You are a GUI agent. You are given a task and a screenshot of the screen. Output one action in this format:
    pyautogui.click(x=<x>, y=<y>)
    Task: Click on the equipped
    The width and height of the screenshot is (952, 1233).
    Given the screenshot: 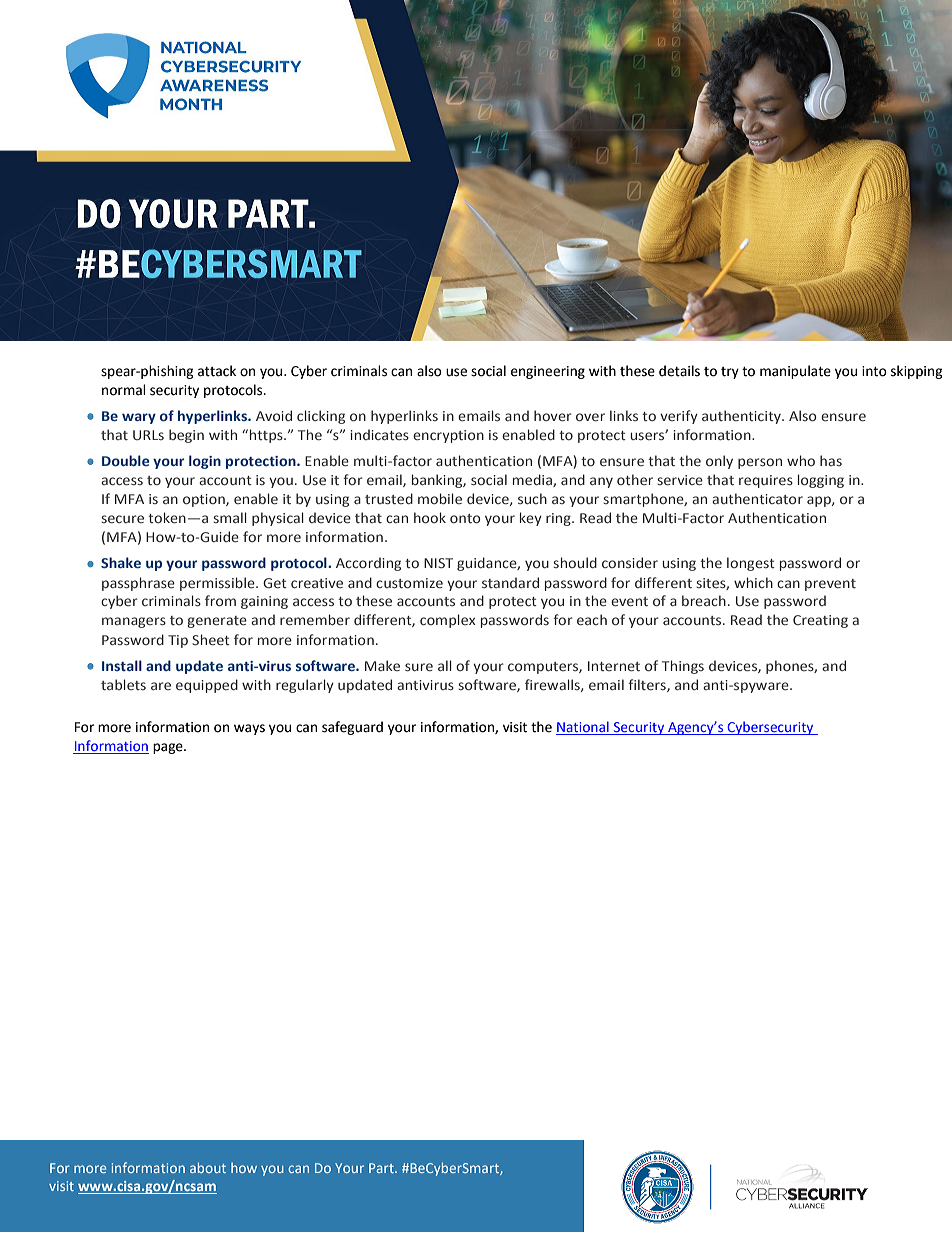 What is the action you would take?
    pyautogui.click(x=207, y=686)
